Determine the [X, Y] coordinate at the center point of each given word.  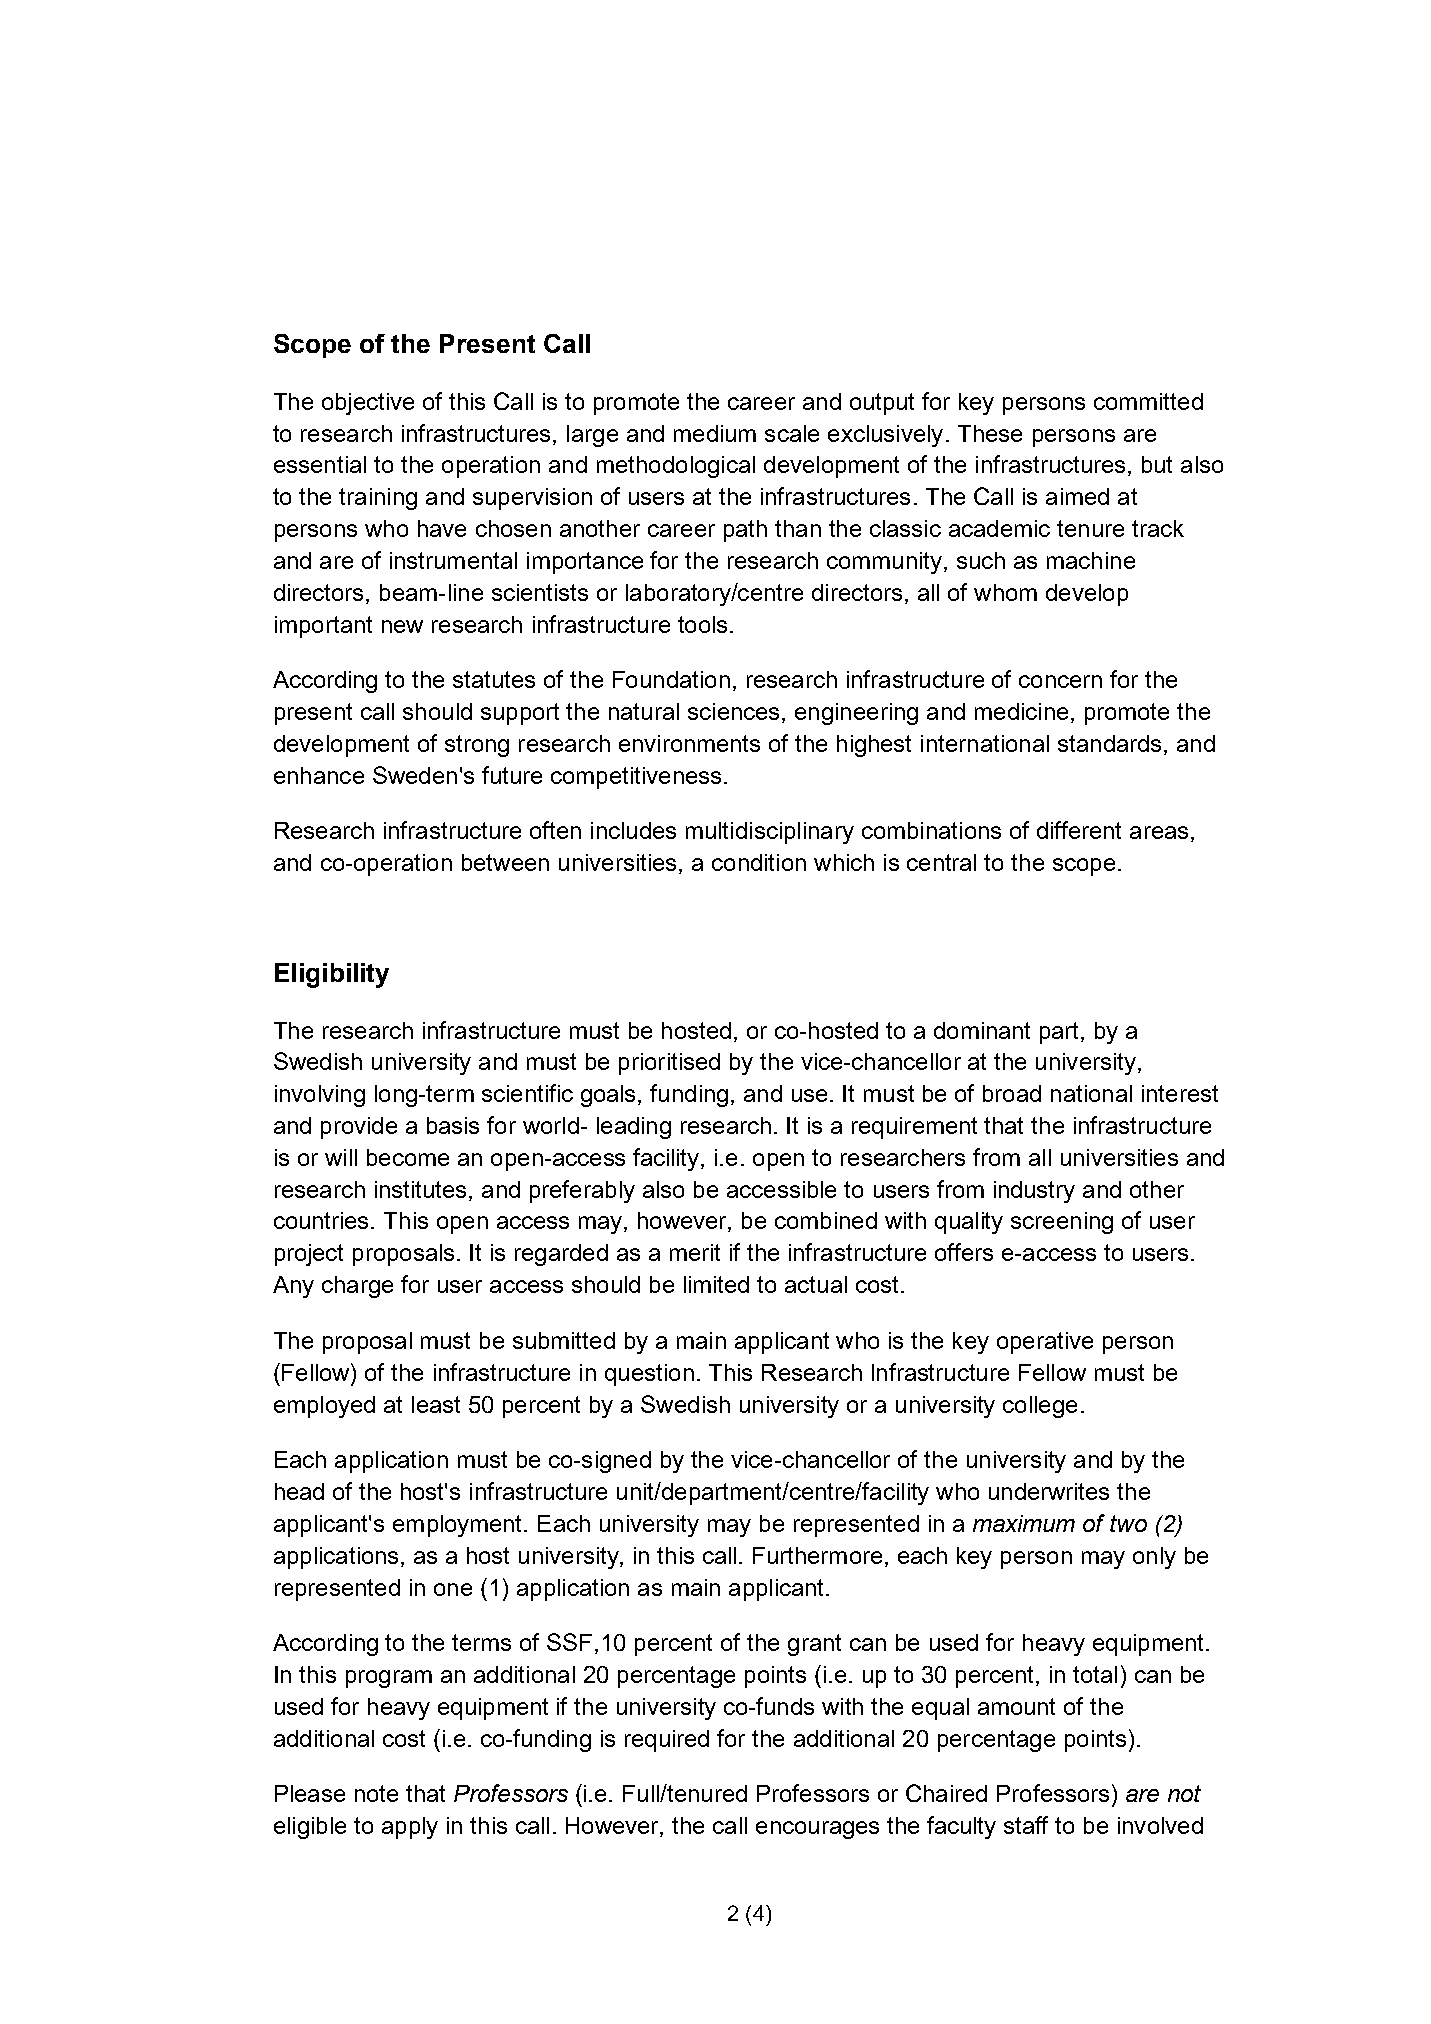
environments [689, 743]
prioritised [669, 1064]
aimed [1077, 496]
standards [1109, 743]
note [376, 1793]
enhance [319, 775]
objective [368, 404]
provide [359, 1128]
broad [1012, 1093]
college [1040, 1407]
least [436, 1404]
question [649, 1375]
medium [715, 433]
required [667, 1741]
